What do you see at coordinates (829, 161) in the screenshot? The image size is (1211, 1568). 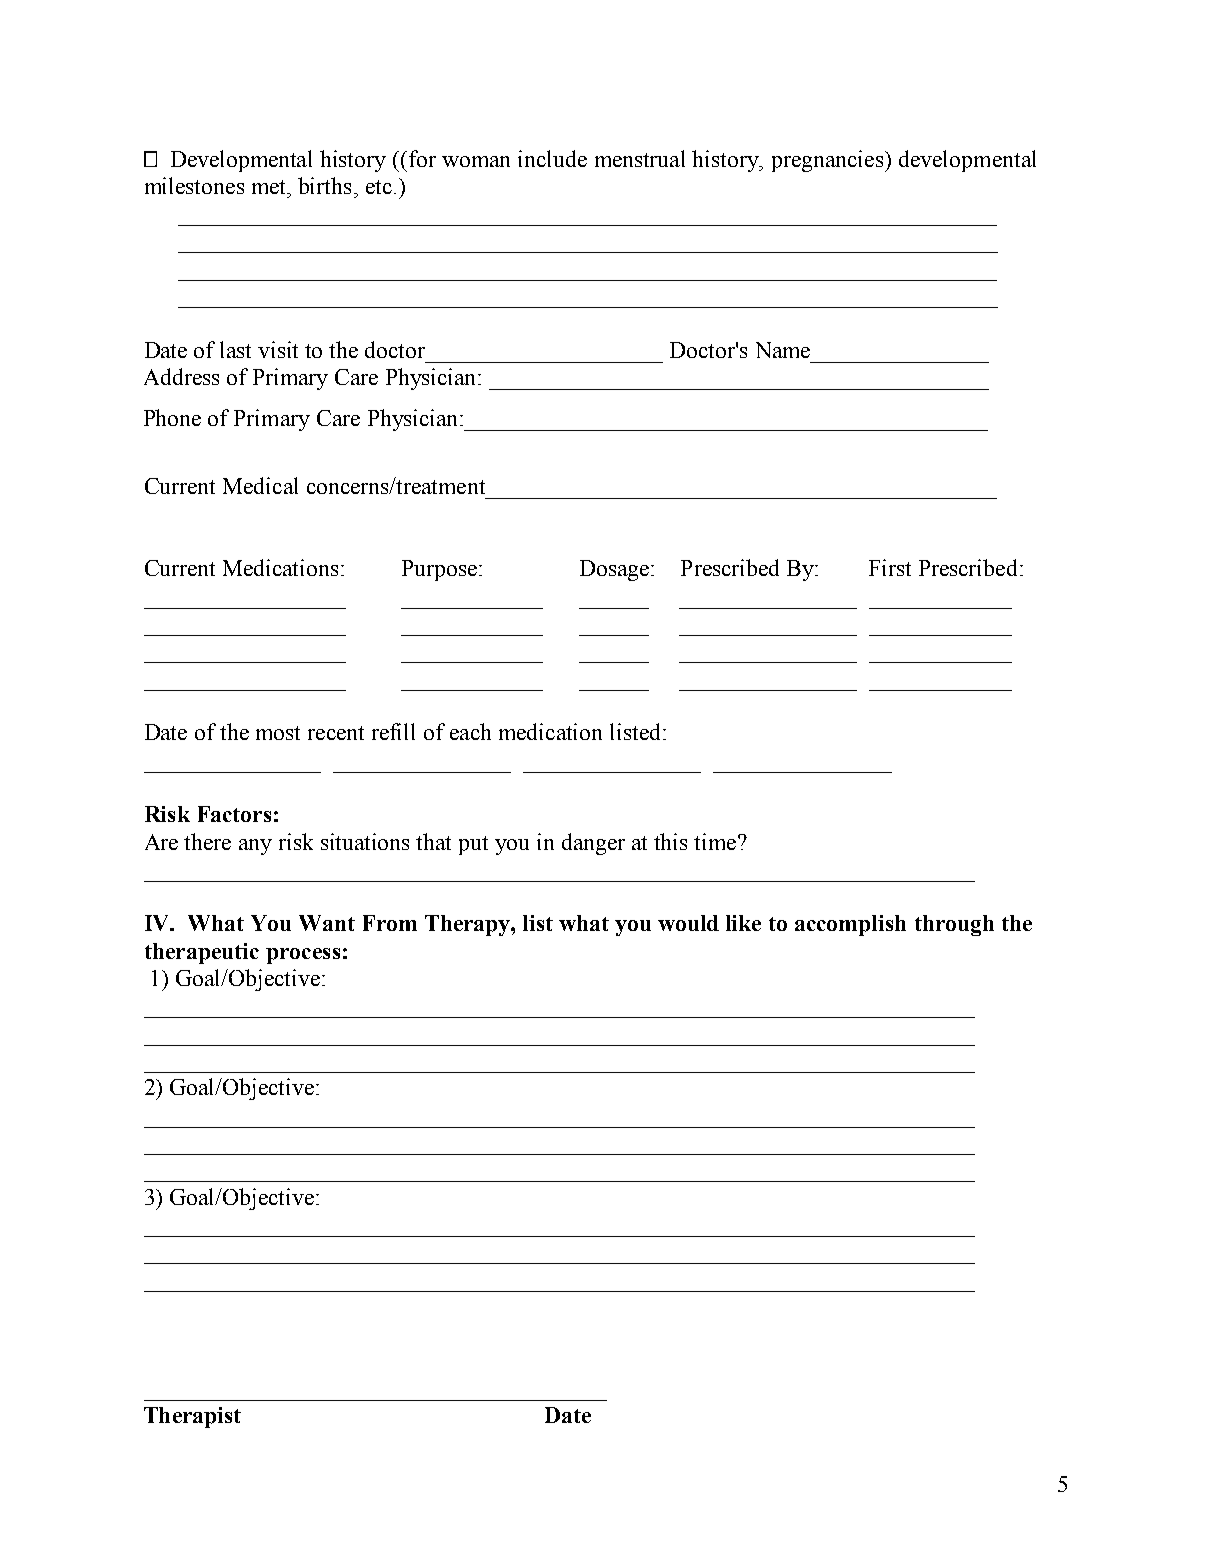 I see `pregnancies` at bounding box center [829, 161].
